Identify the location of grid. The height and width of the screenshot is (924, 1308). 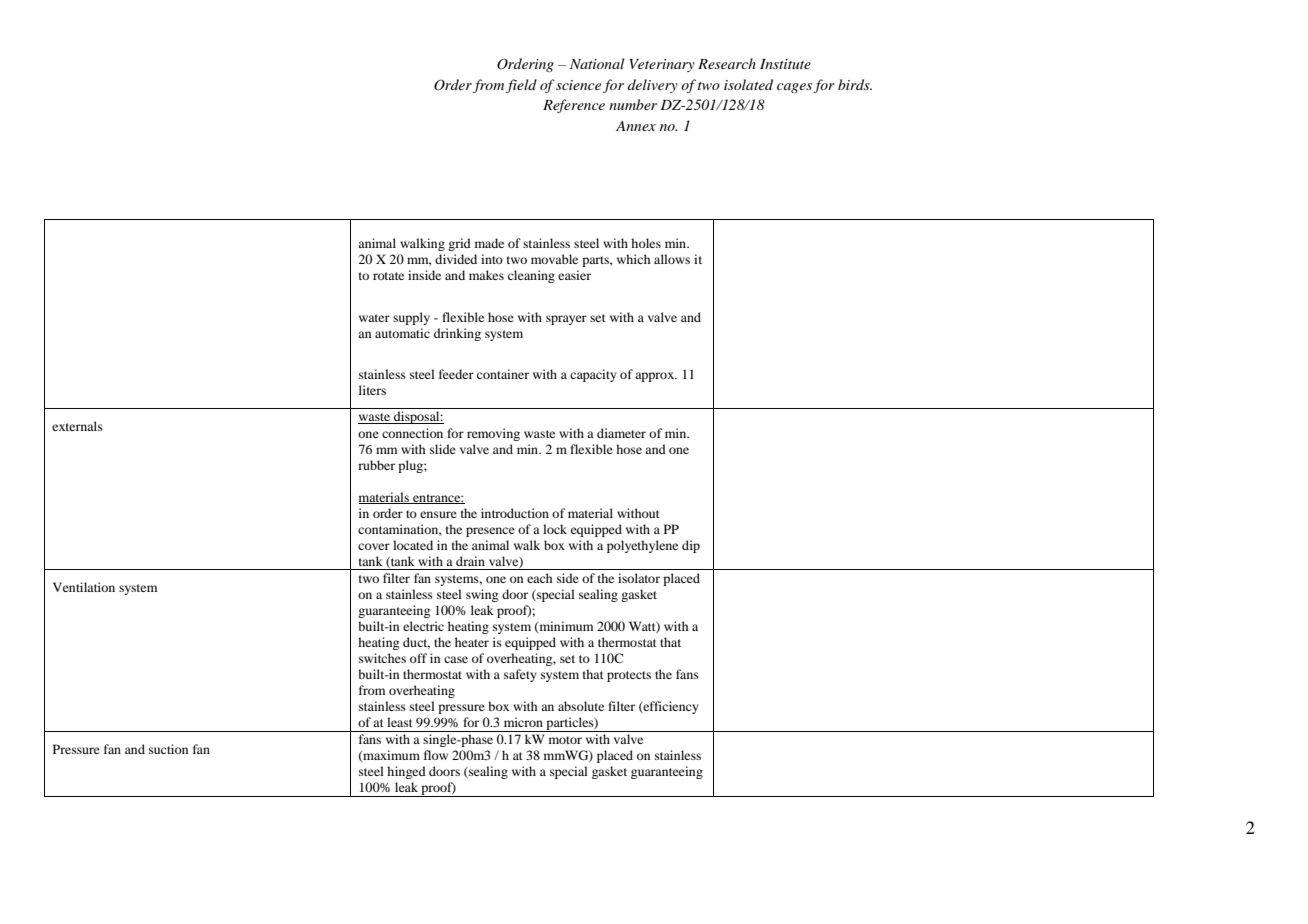
(459, 244).
